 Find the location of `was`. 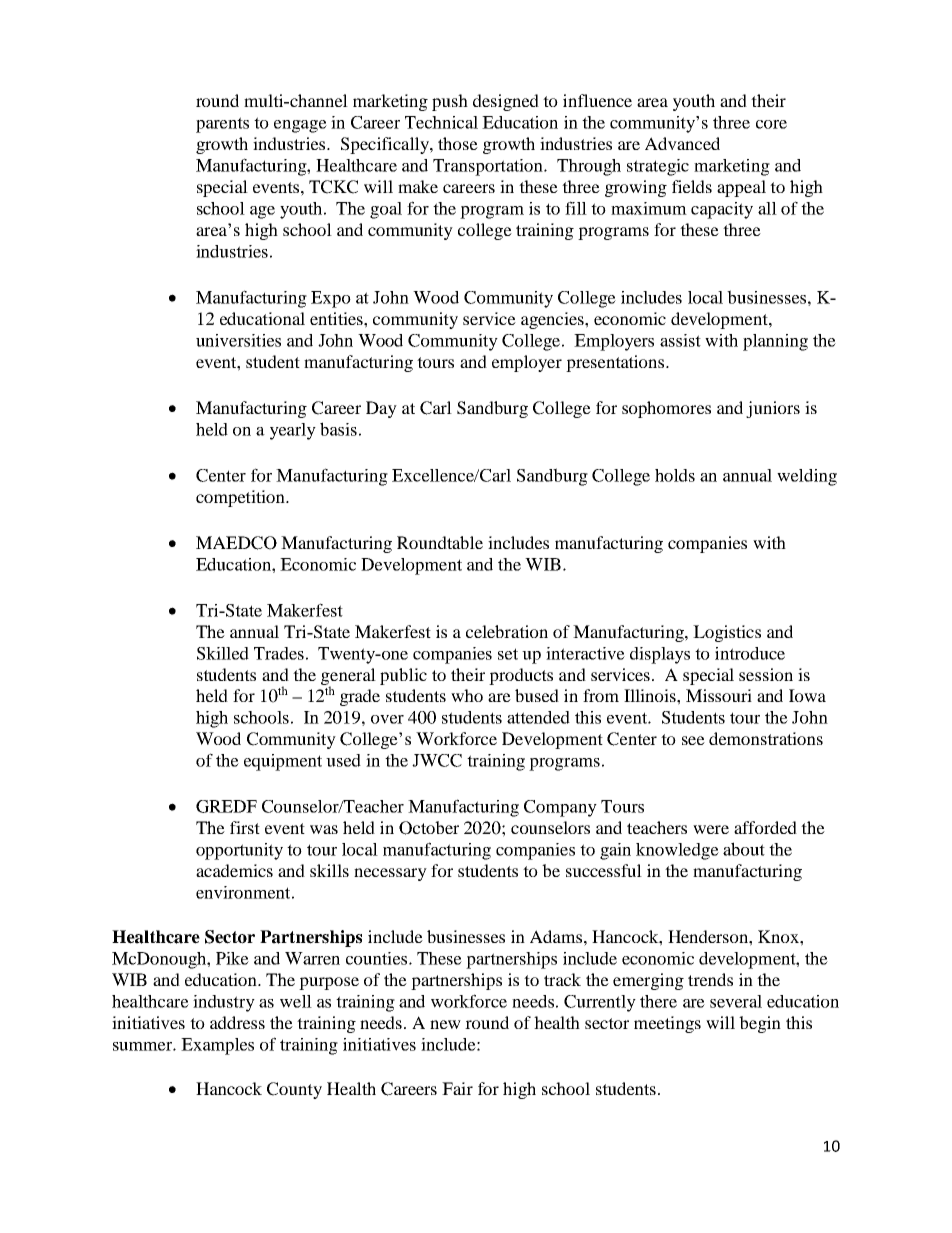

was is located at coordinates (324, 829).
